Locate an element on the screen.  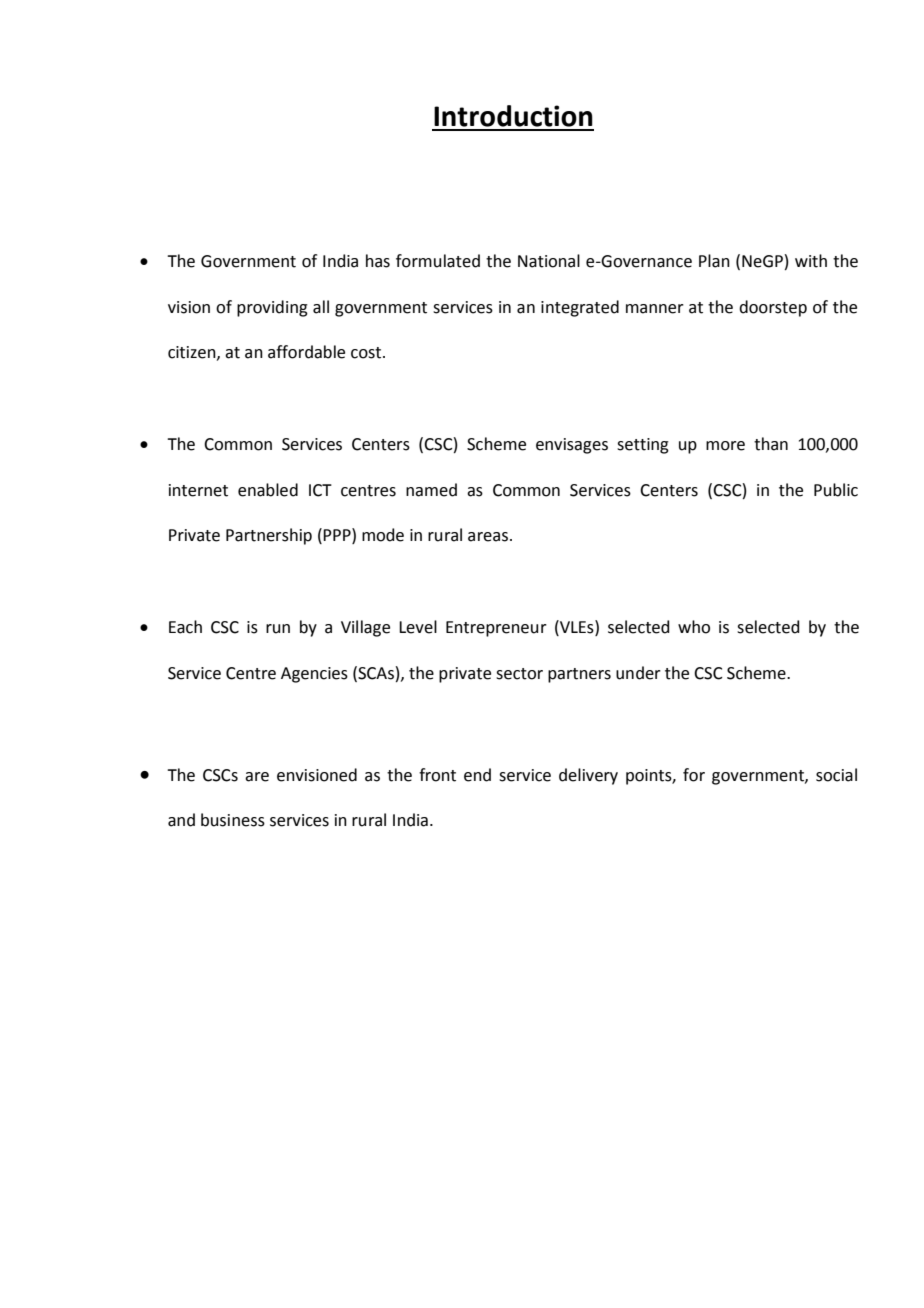
Plan is located at coordinates (714, 261).
